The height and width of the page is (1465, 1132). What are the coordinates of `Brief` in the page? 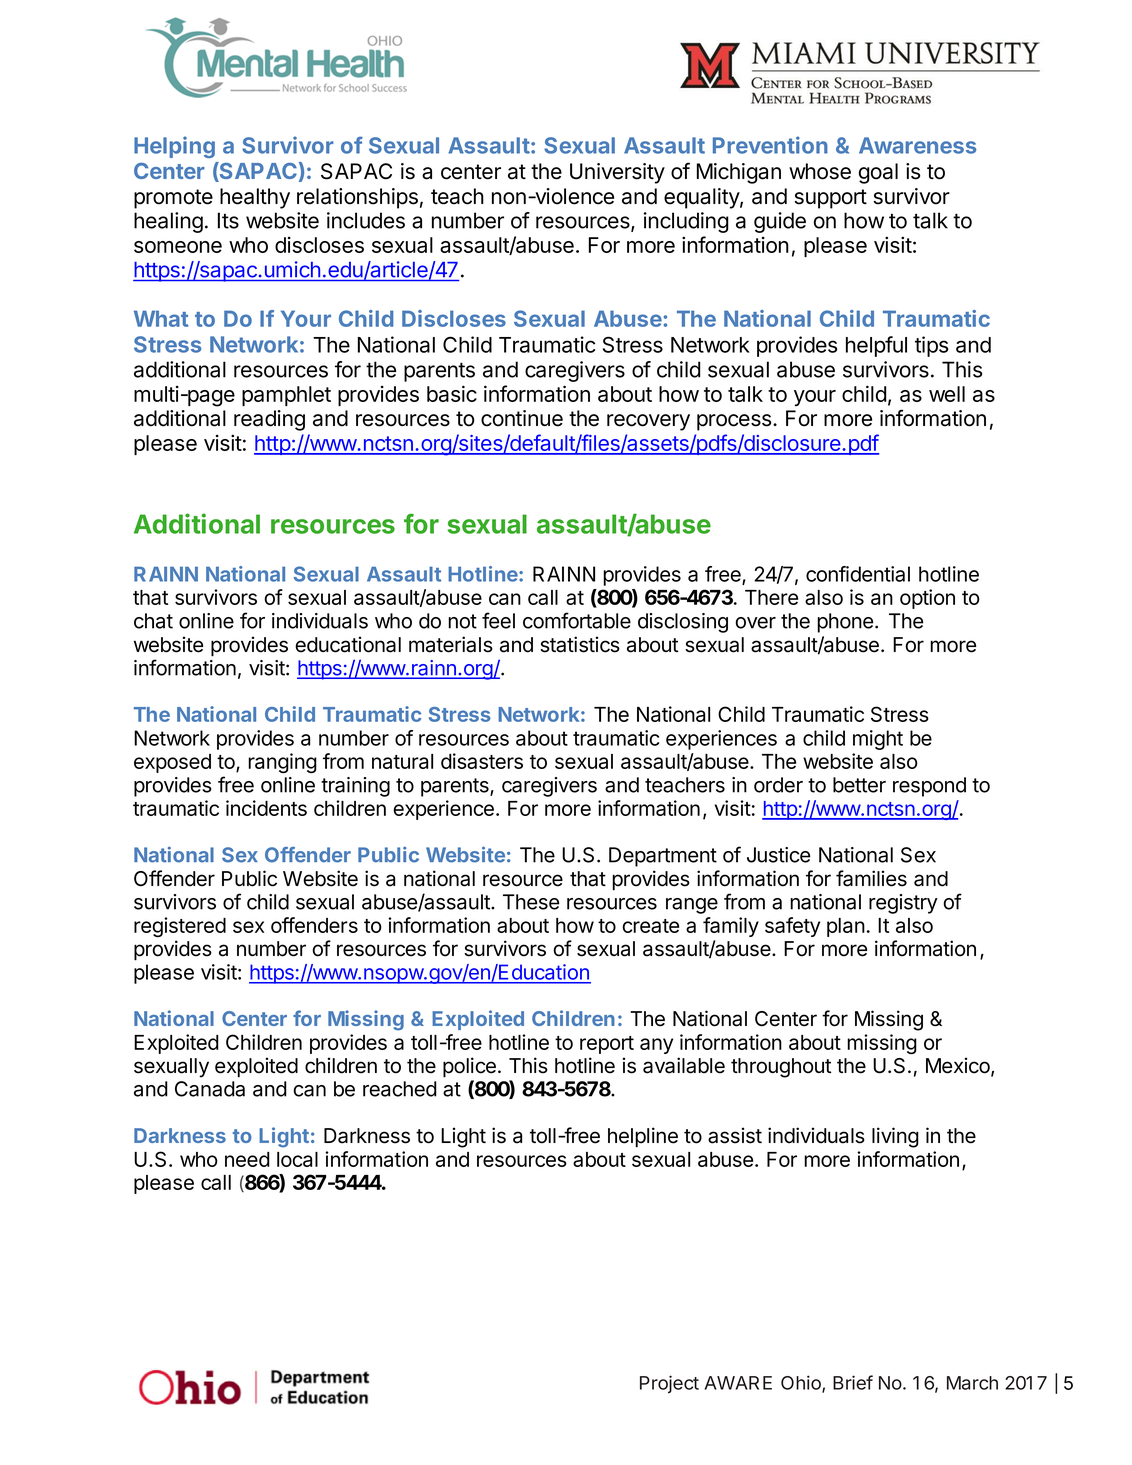 It's located at (853, 1382).
